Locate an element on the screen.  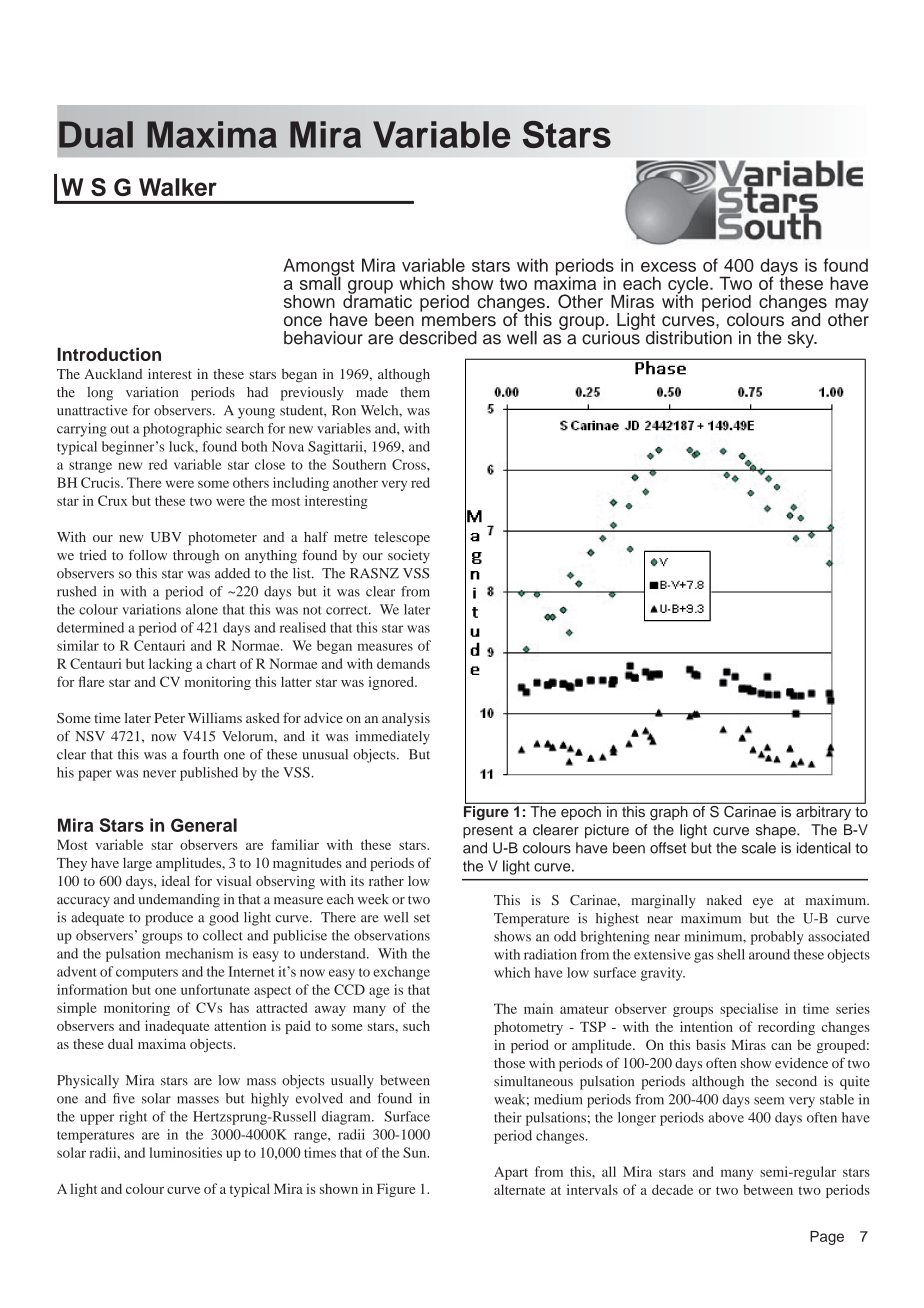
Page is located at coordinates (827, 1238).
